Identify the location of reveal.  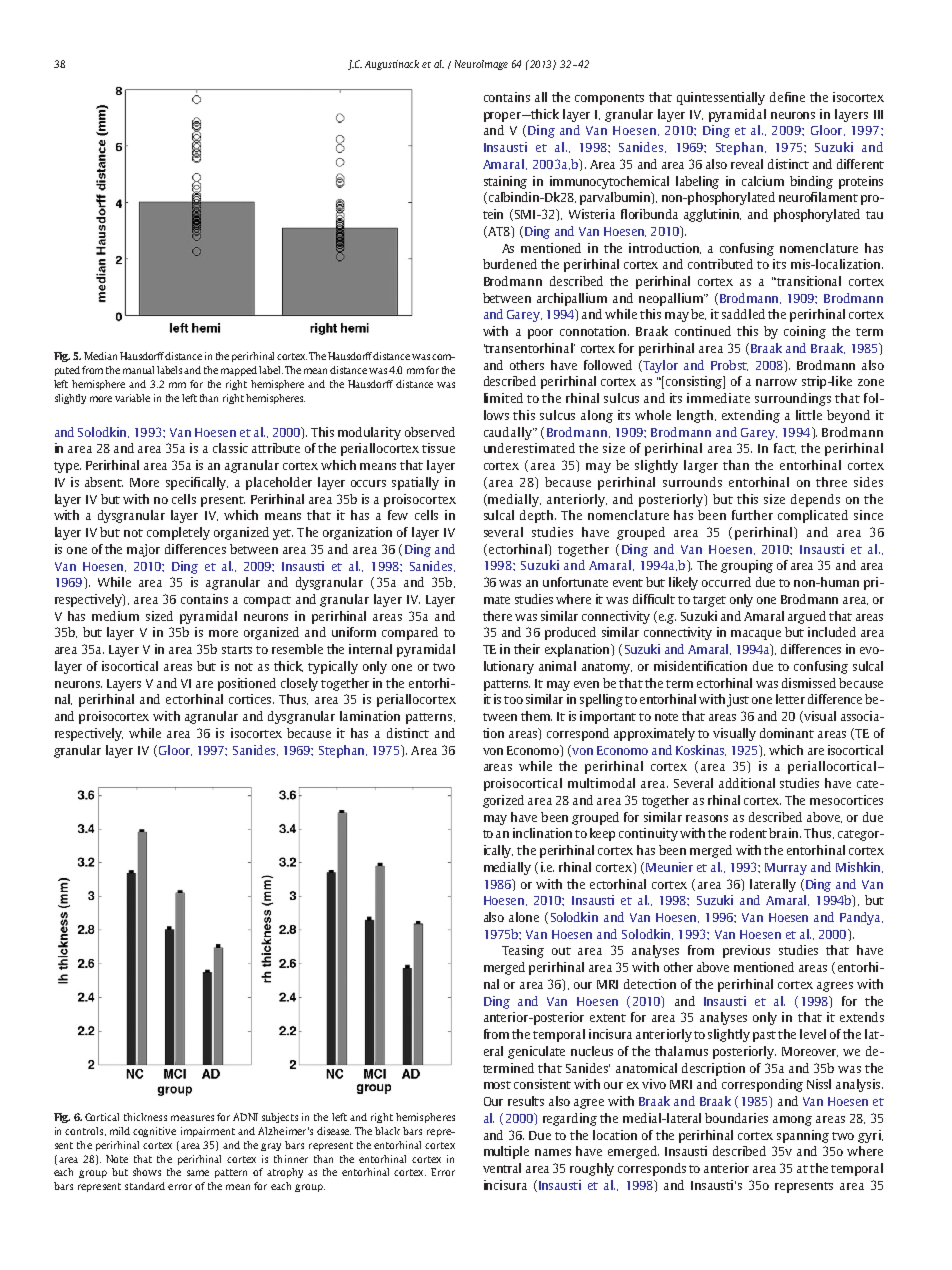
(747, 164).
